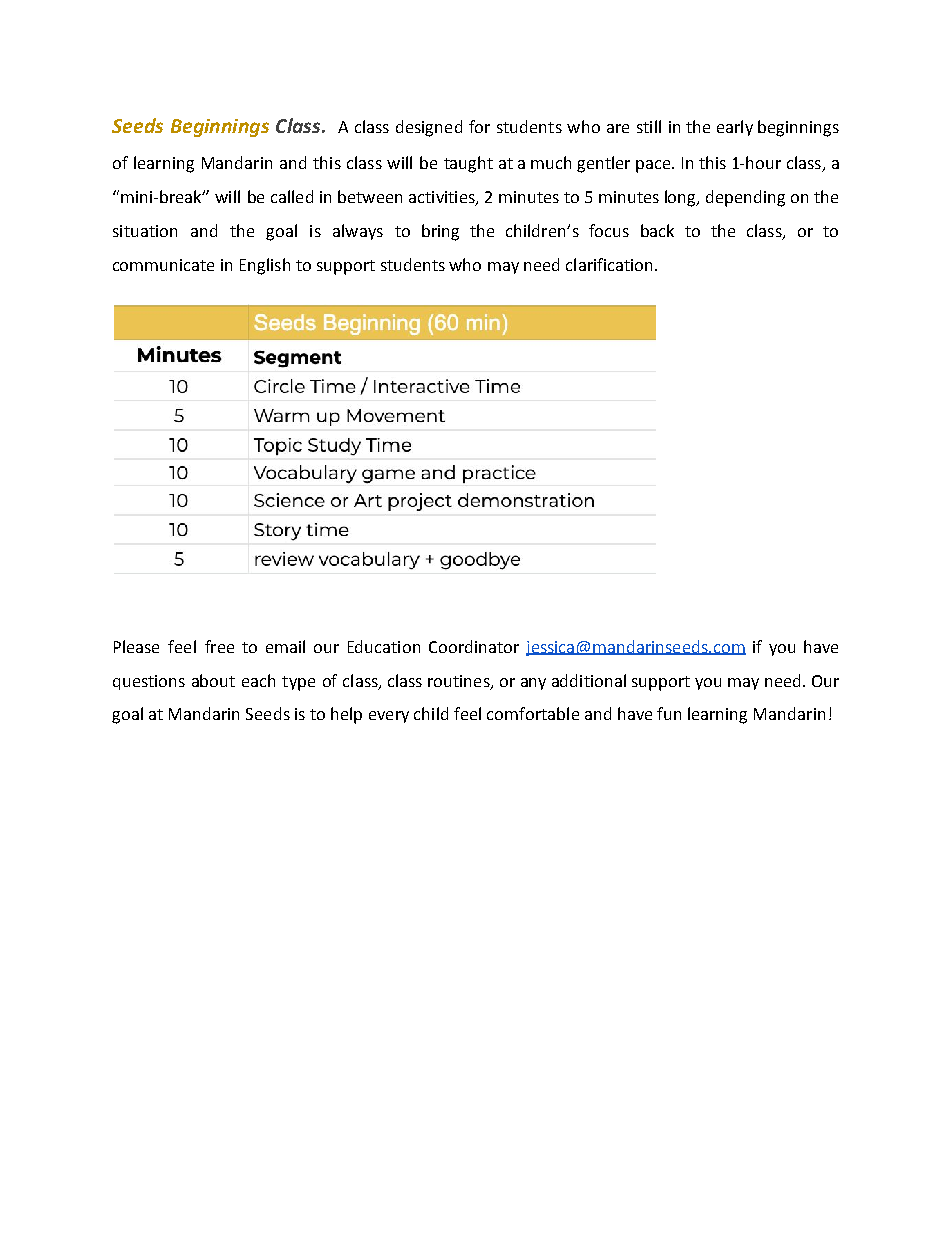  I want to click on clarification, so click(609, 264).
